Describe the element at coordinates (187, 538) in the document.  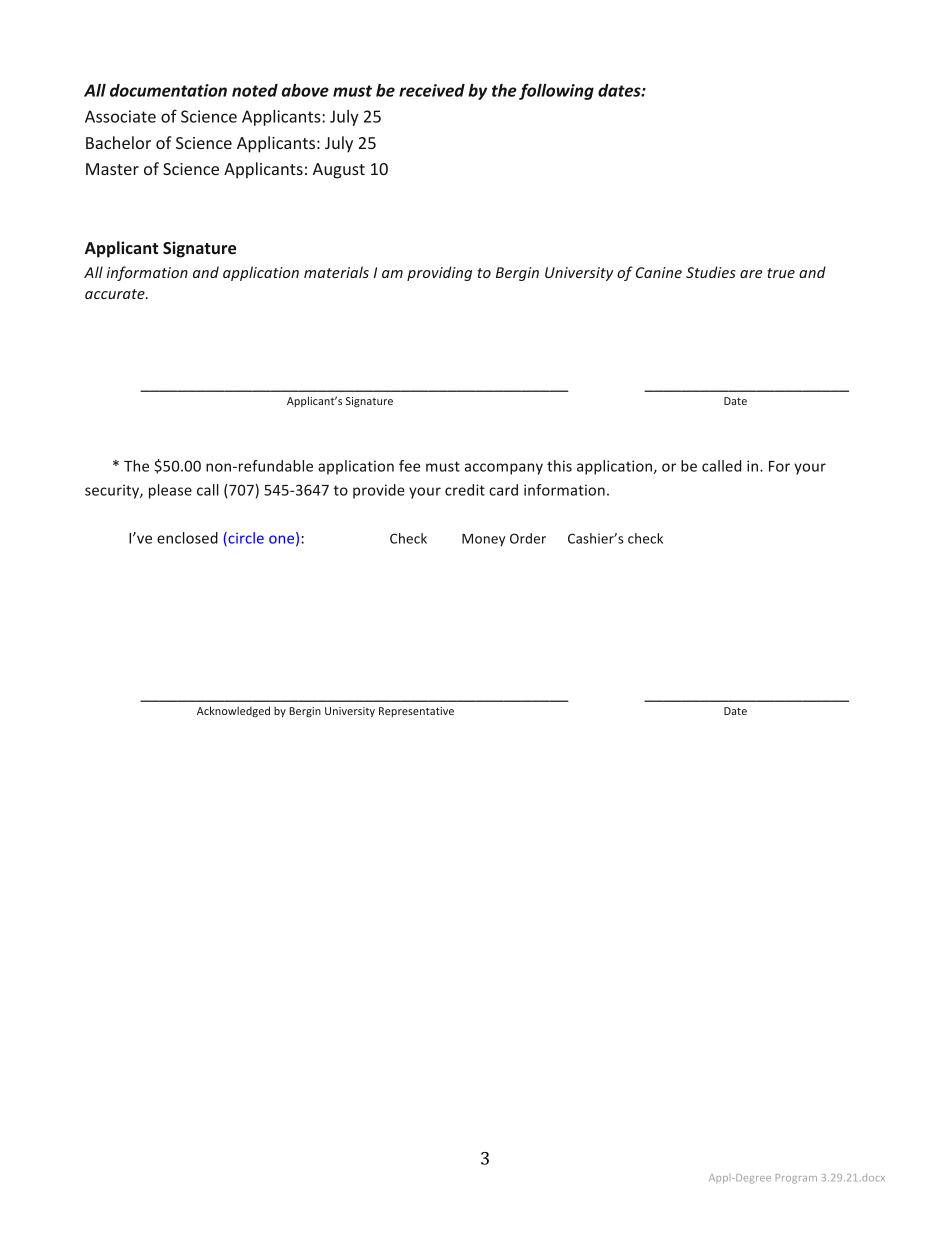
I see `enclosed` at that location.
